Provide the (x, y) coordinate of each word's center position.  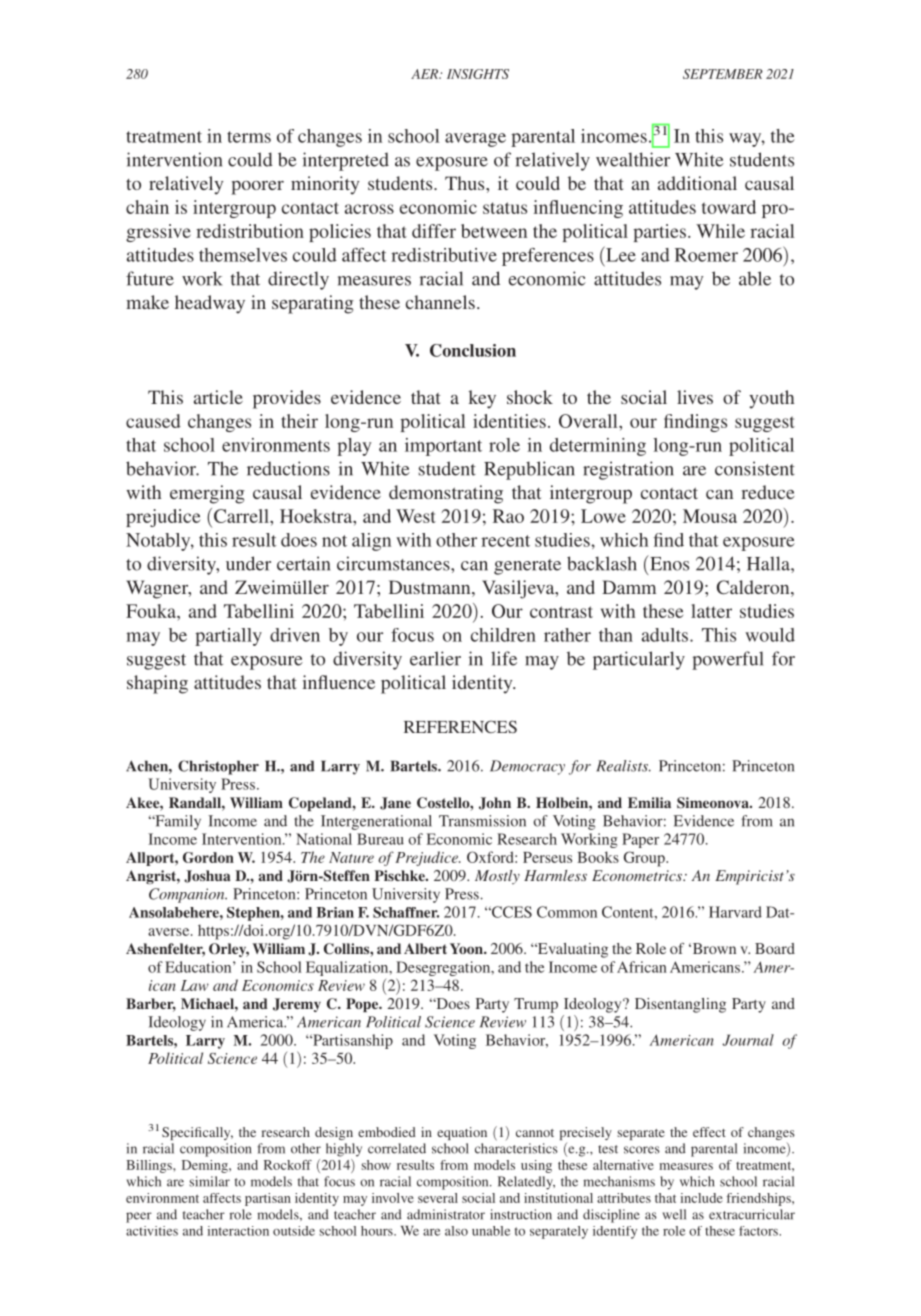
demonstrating (446, 494)
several (438, 1198)
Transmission (482, 821)
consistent (755, 468)
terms (249, 137)
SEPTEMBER (723, 74)
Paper (640, 840)
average (475, 140)
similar (209, 1181)
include (701, 1198)
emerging (207, 494)
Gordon (208, 857)
